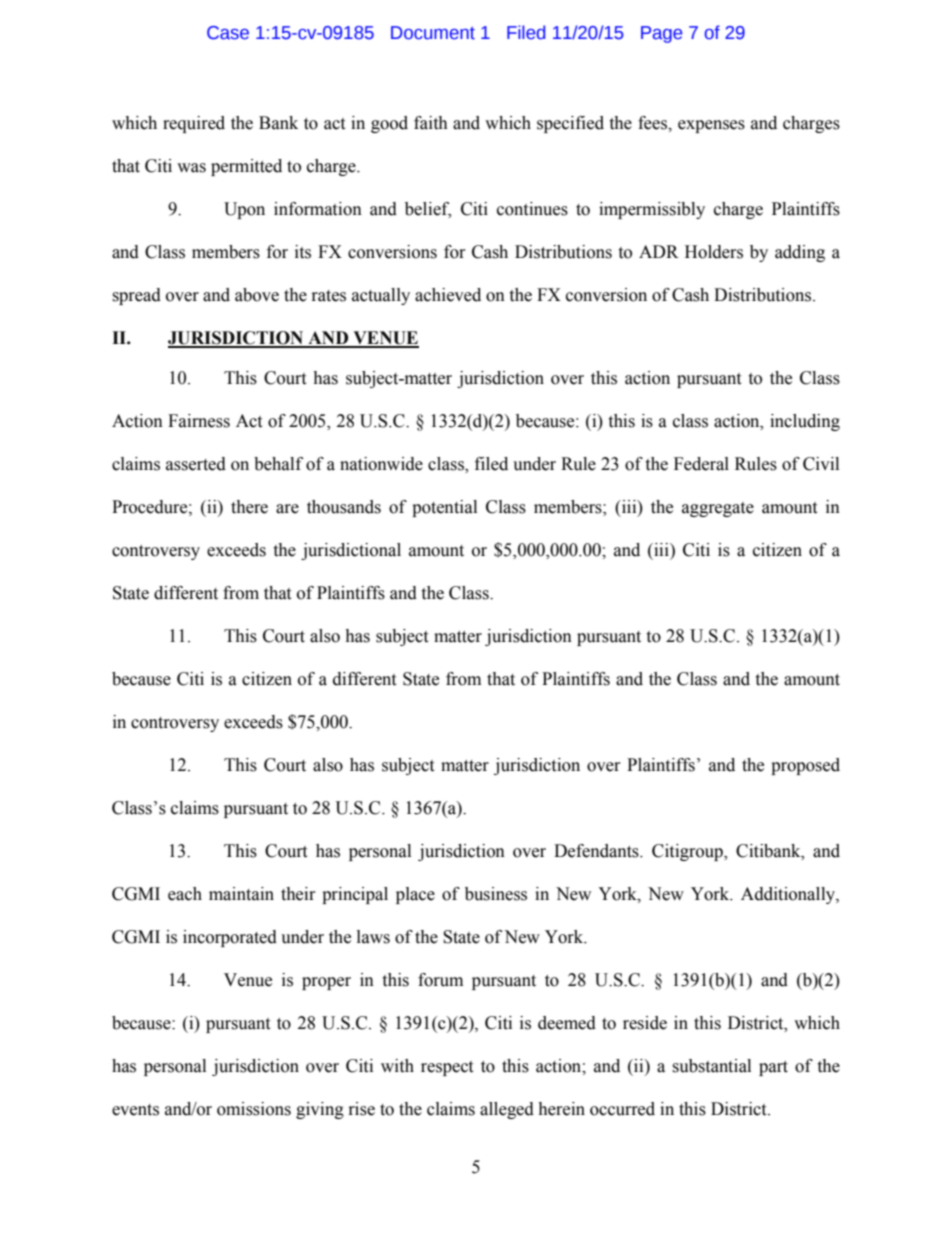  What do you see at coordinates (228, 33) in the page?
I see `Case` at bounding box center [228, 33].
